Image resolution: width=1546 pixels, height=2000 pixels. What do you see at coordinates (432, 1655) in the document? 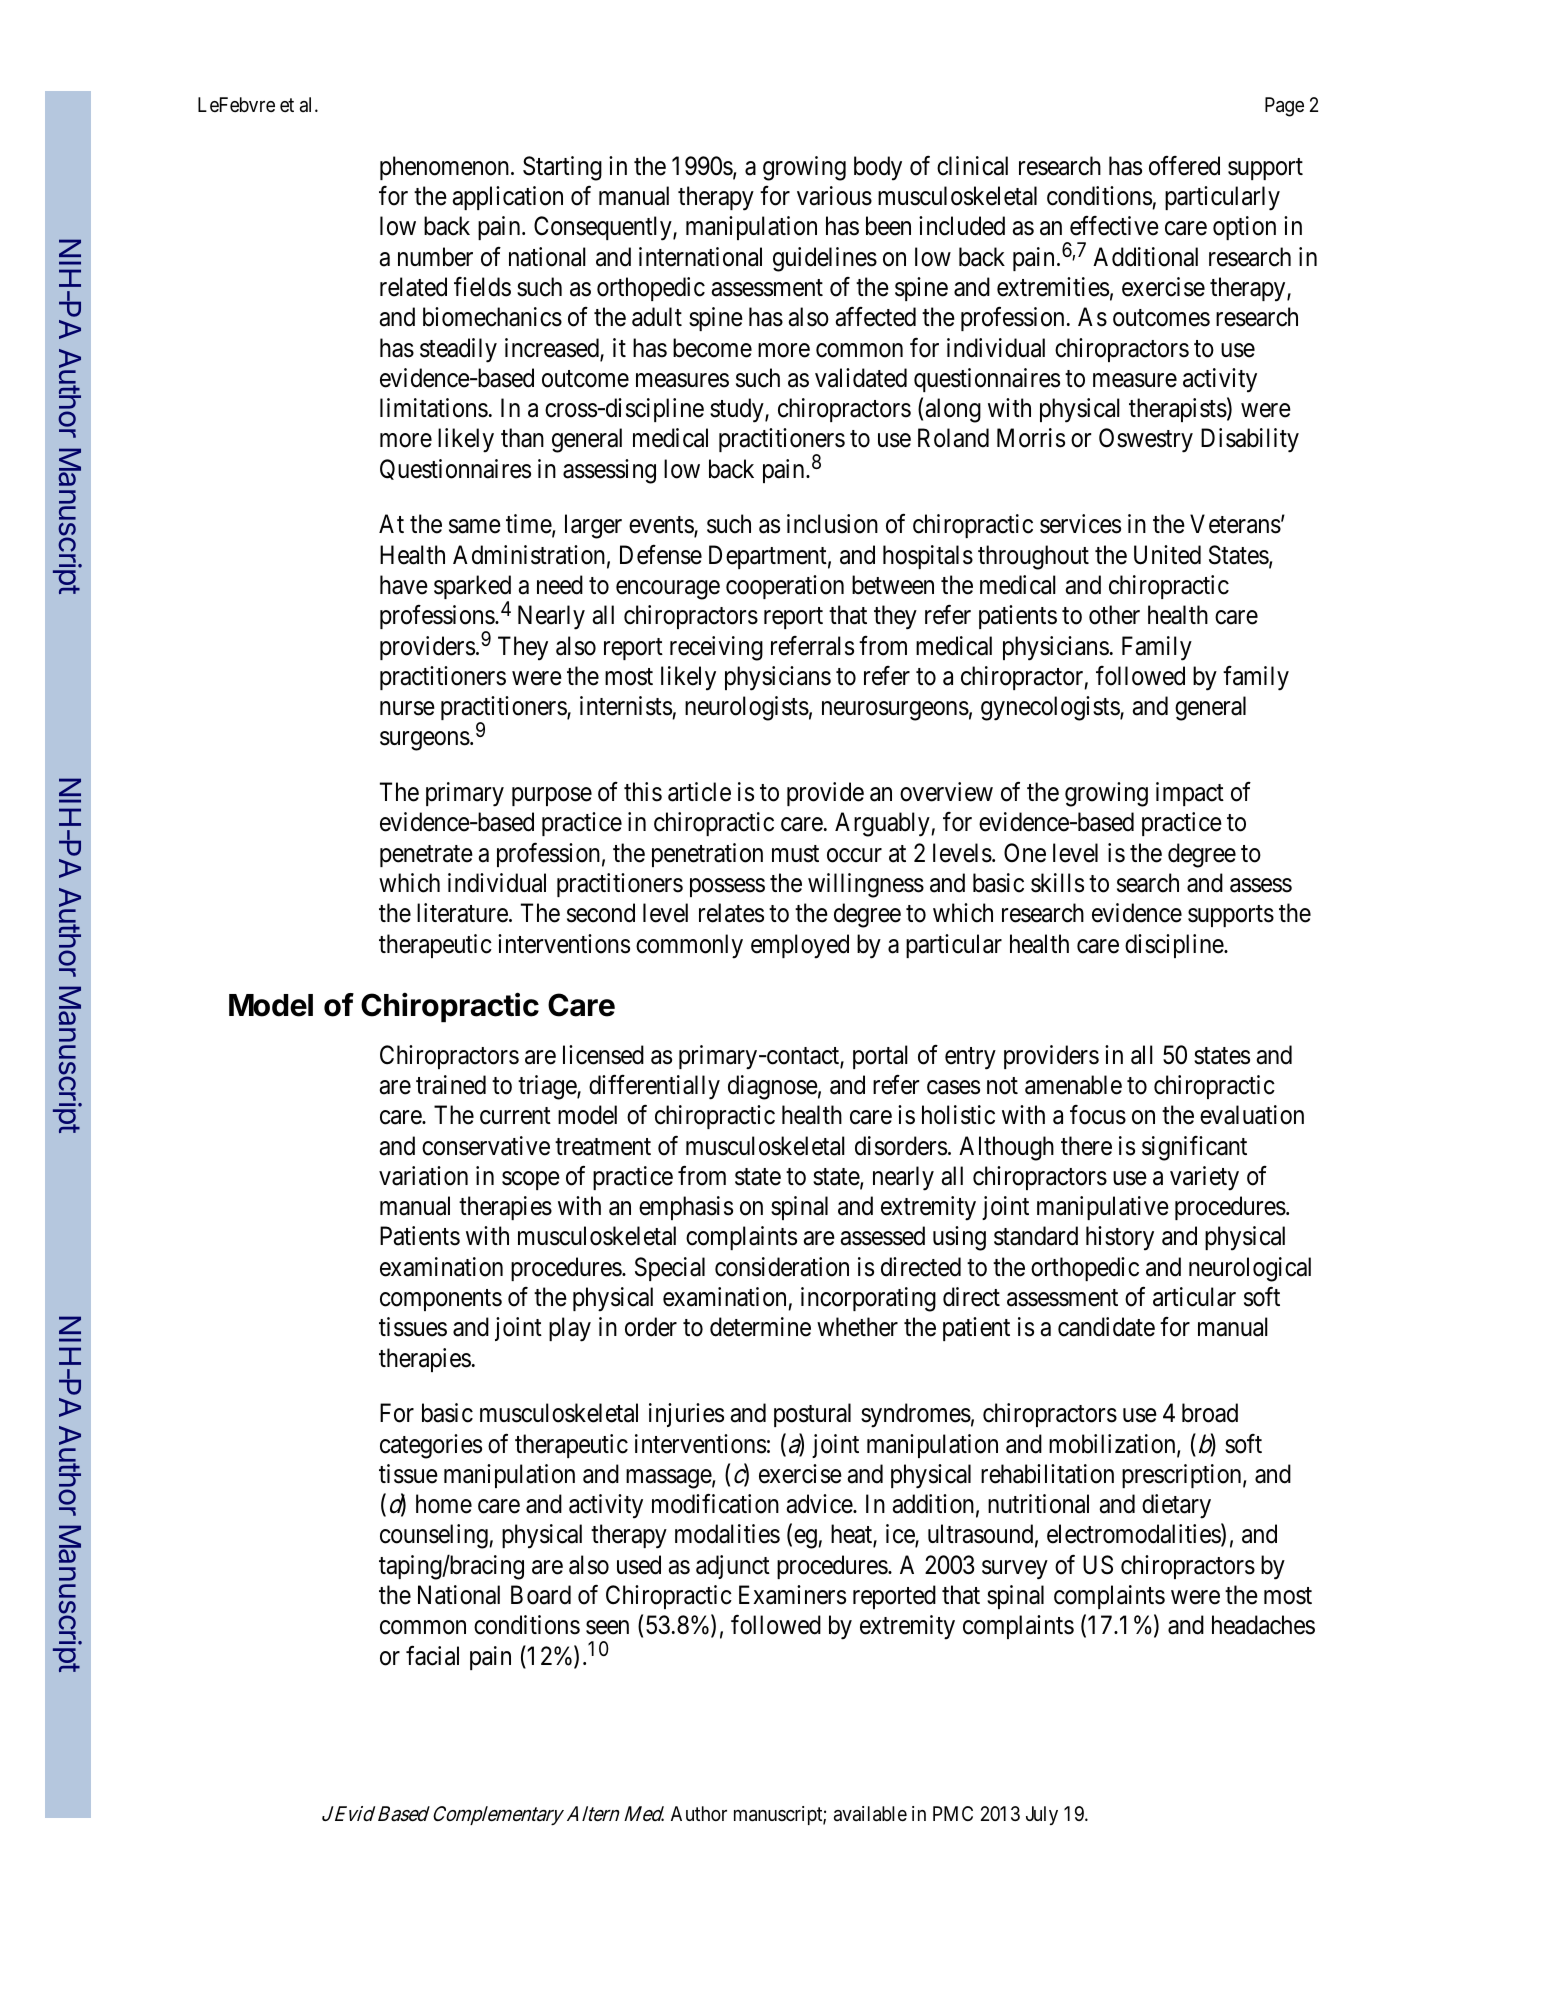
I see `facial` at bounding box center [432, 1655].
